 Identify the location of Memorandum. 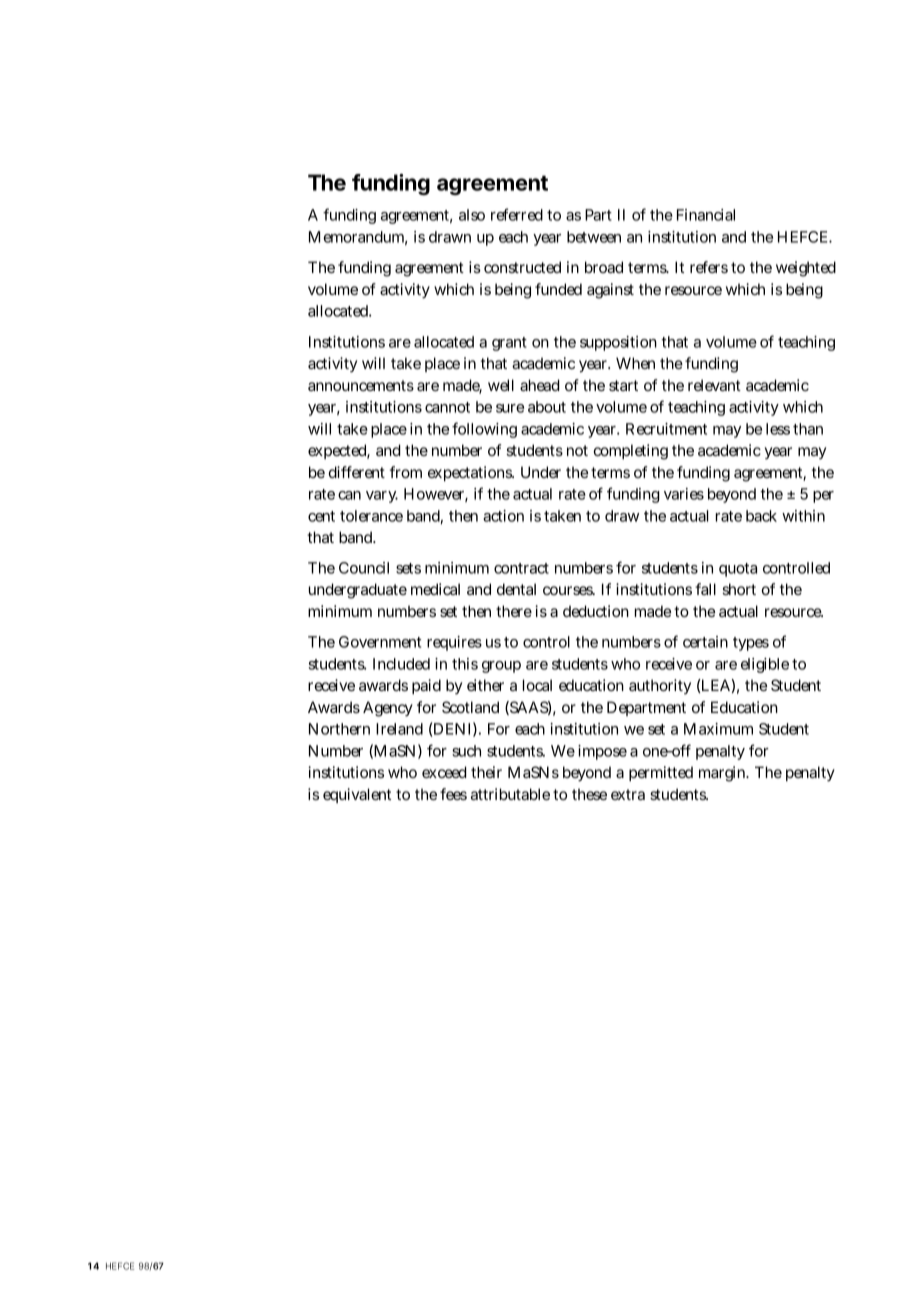
(358, 238).
